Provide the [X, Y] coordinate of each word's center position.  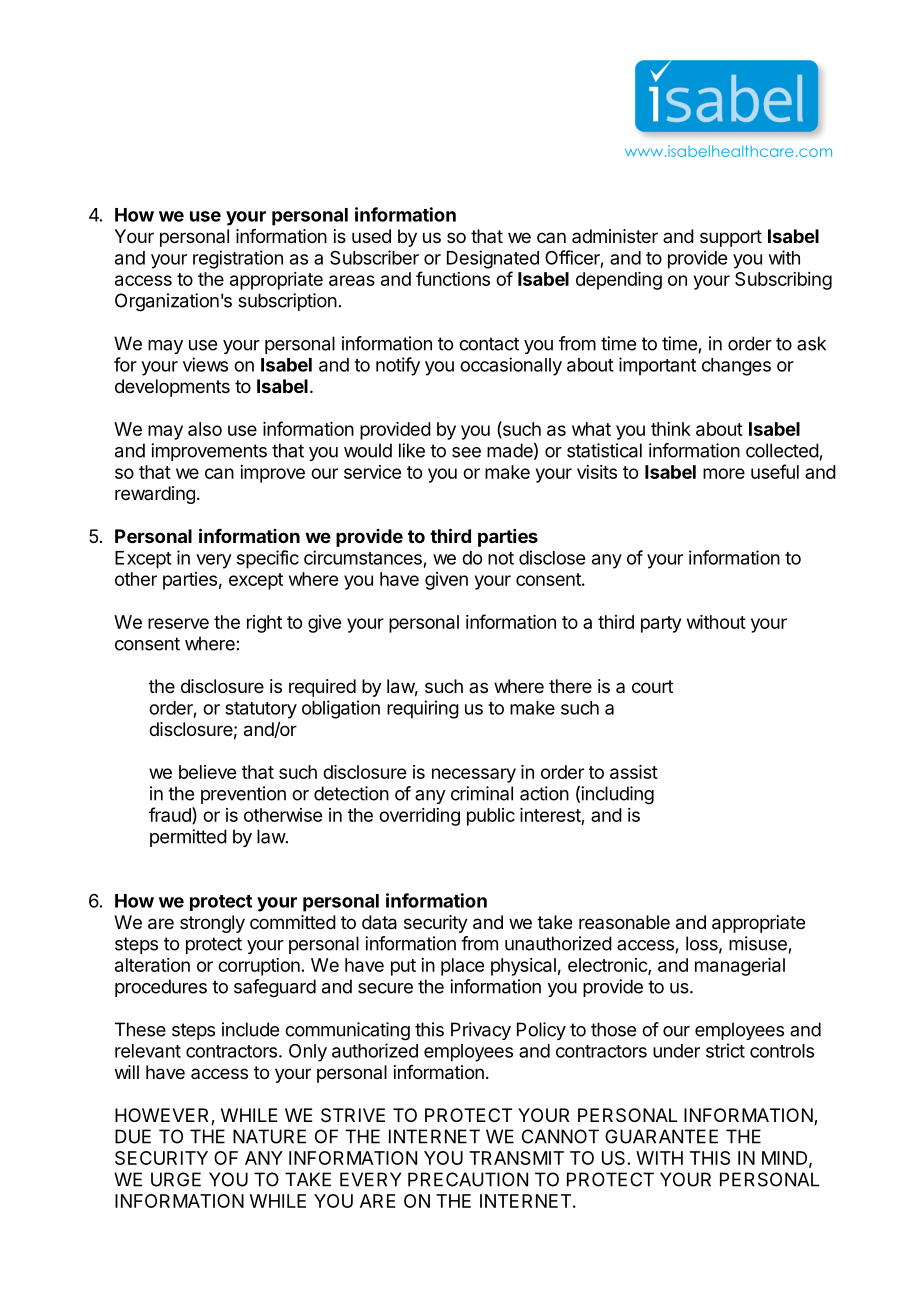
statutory [261, 710]
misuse [758, 943]
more [724, 473]
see [466, 452]
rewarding [155, 495]
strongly [212, 924]
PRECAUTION [468, 1179]
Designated [493, 259]
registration [238, 259]
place [462, 967]
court [652, 686]
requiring [423, 709]
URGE [176, 1179]
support [731, 238]
